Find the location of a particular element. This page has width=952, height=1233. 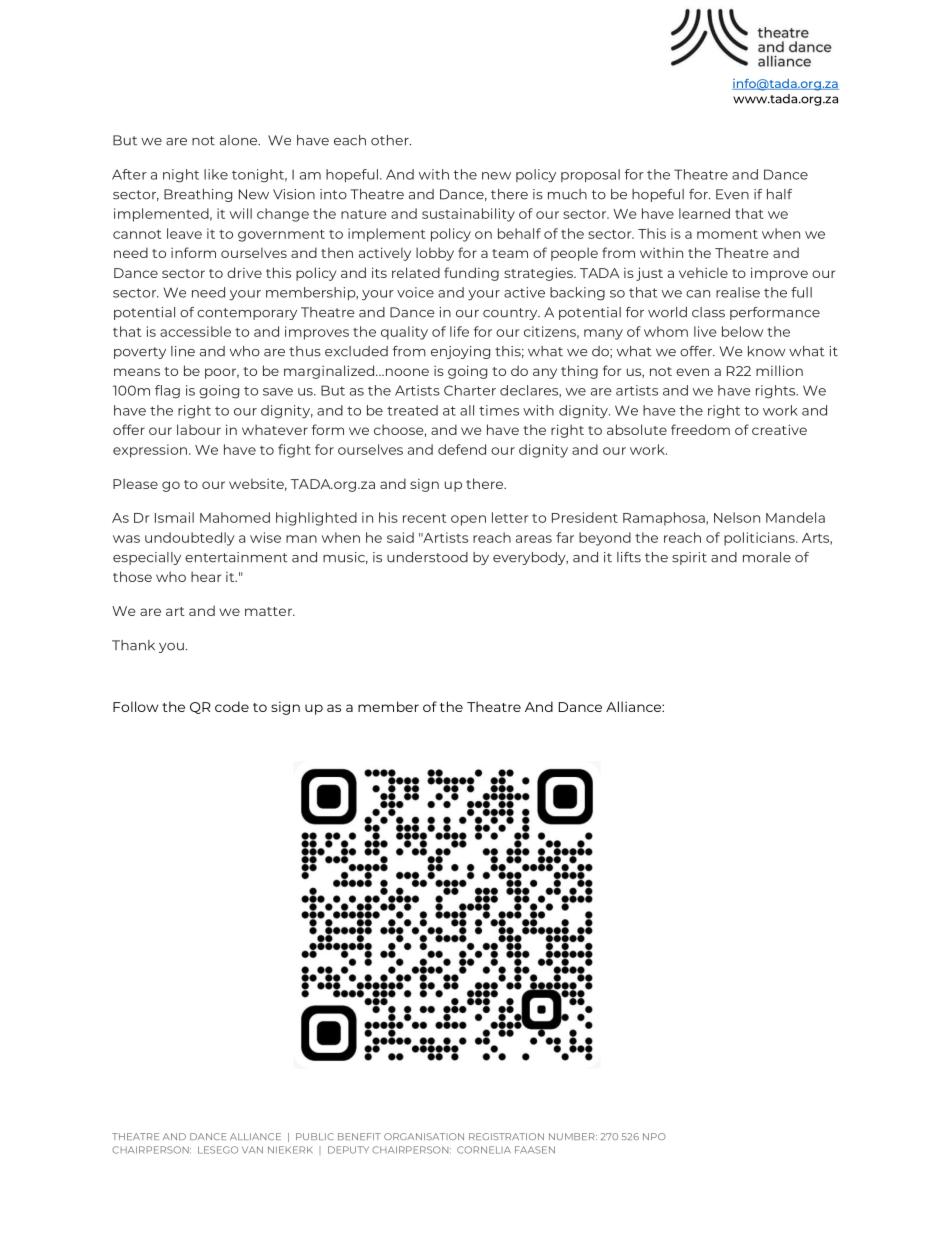

understood is located at coordinates (427, 557).
